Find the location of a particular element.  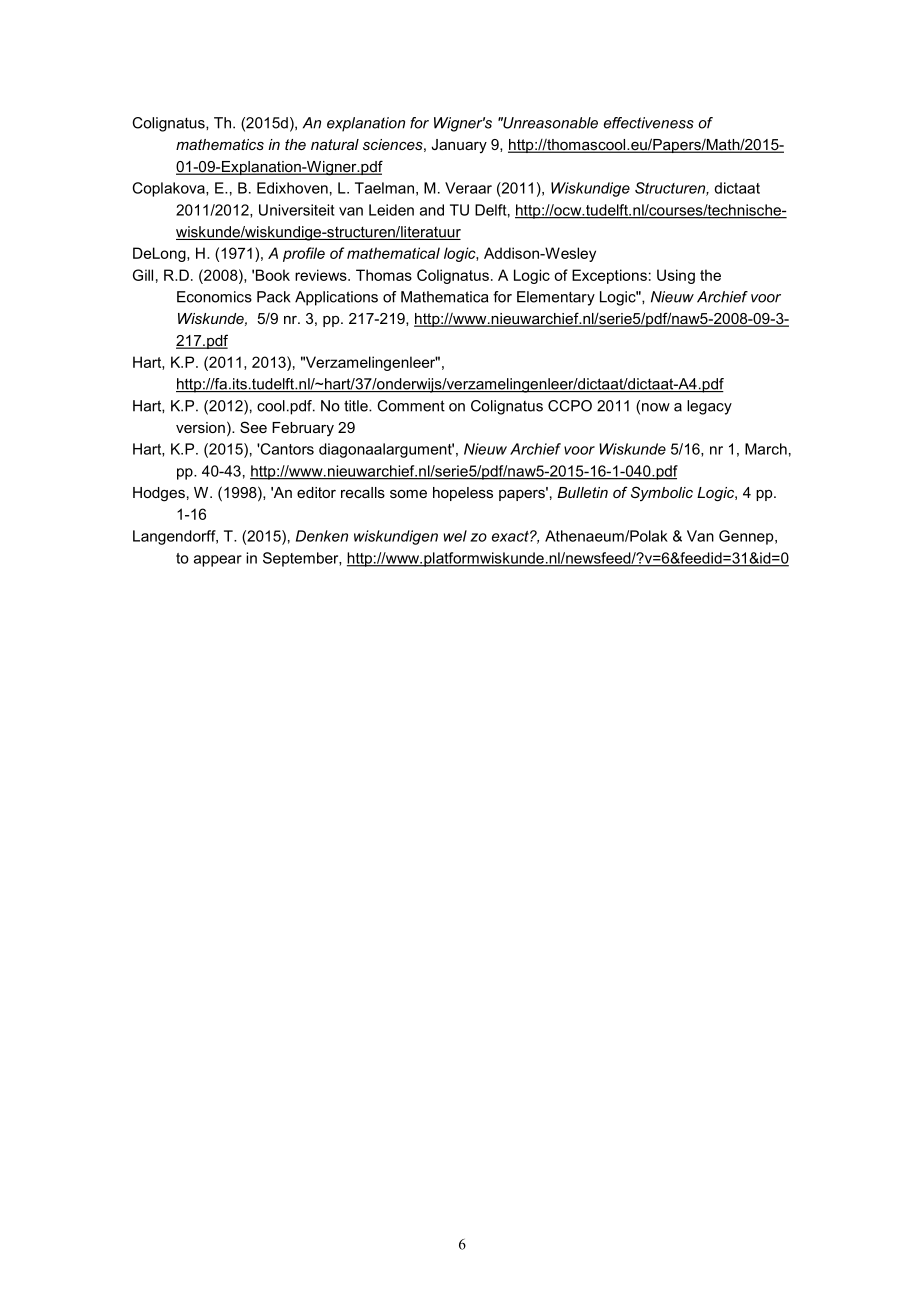

appear is located at coordinates (218, 561).
